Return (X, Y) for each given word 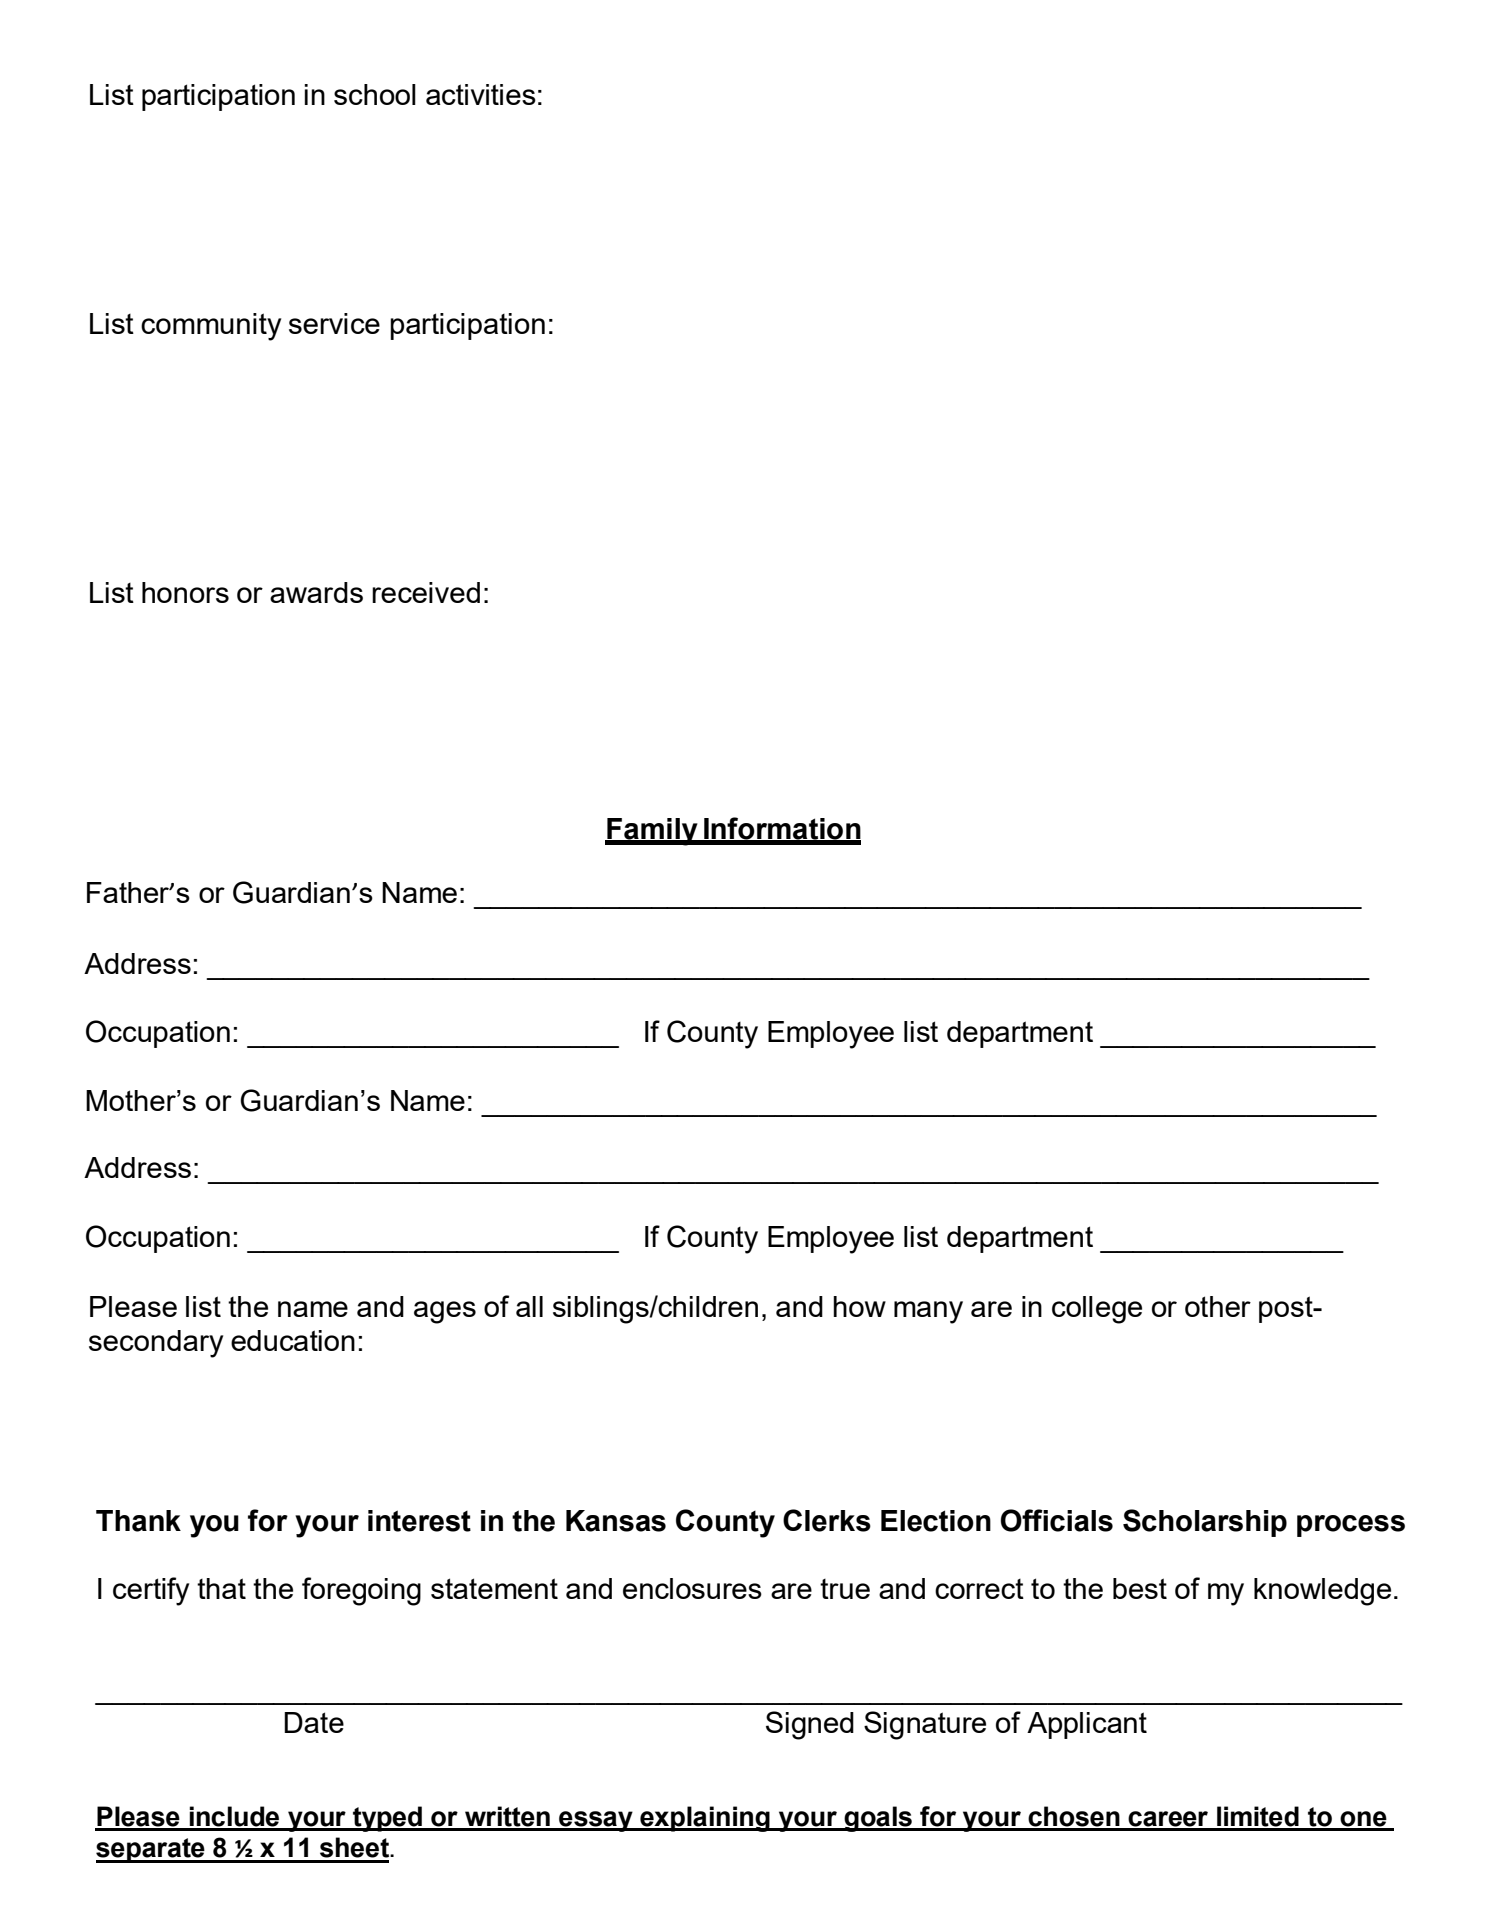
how (859, 1306)
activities (481, 94)
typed (387, 1819)
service (334, 323)
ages (445, 1312)
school (375, 94)
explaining (705, 1819)
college (1097, 1310)
